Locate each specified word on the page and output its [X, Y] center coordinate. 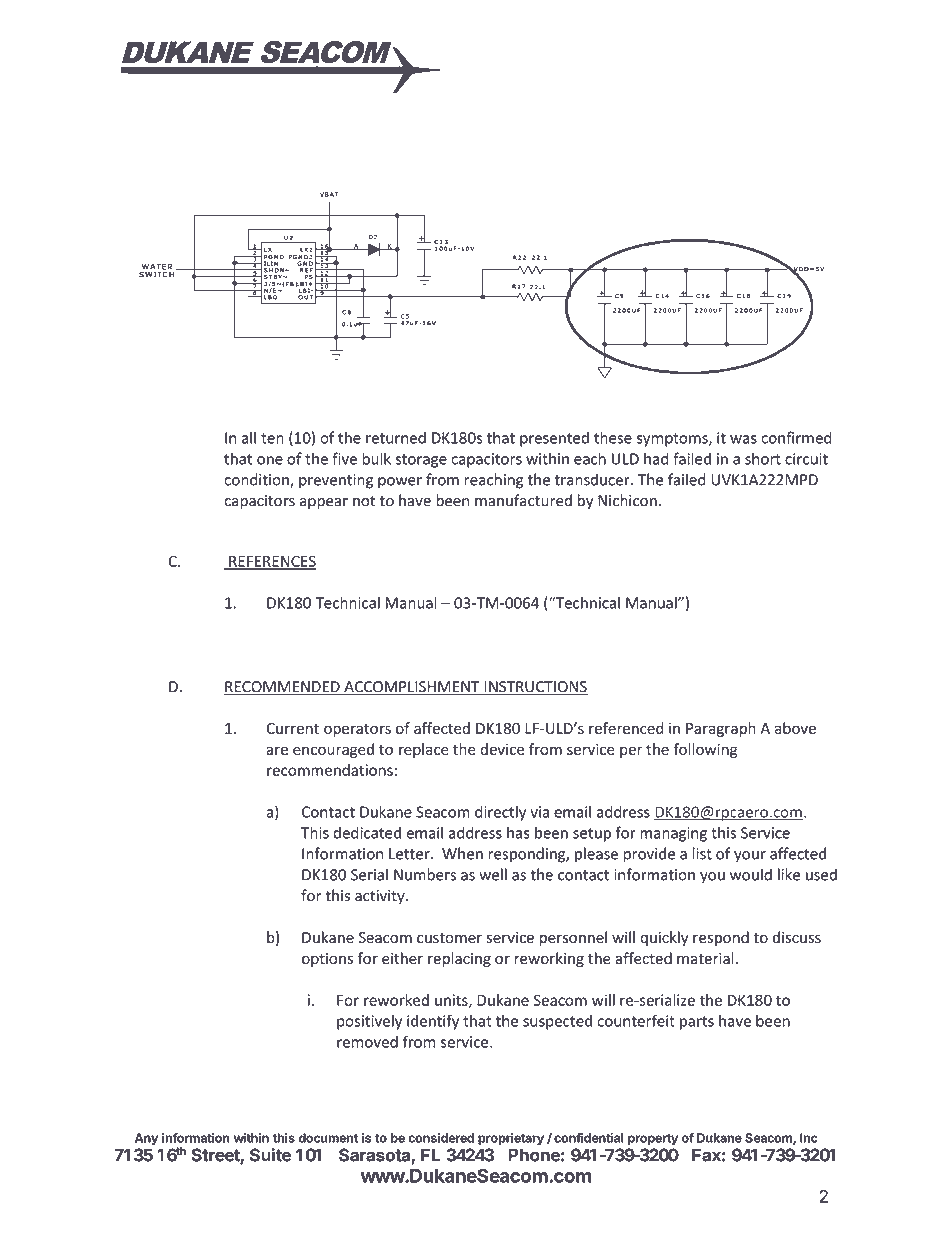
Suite [270, 1155]
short [763, 458]
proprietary [511, 1139]
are [277, 750]
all [249, 437]
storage [421, 461]
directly [500, 813]
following [705, 750]
